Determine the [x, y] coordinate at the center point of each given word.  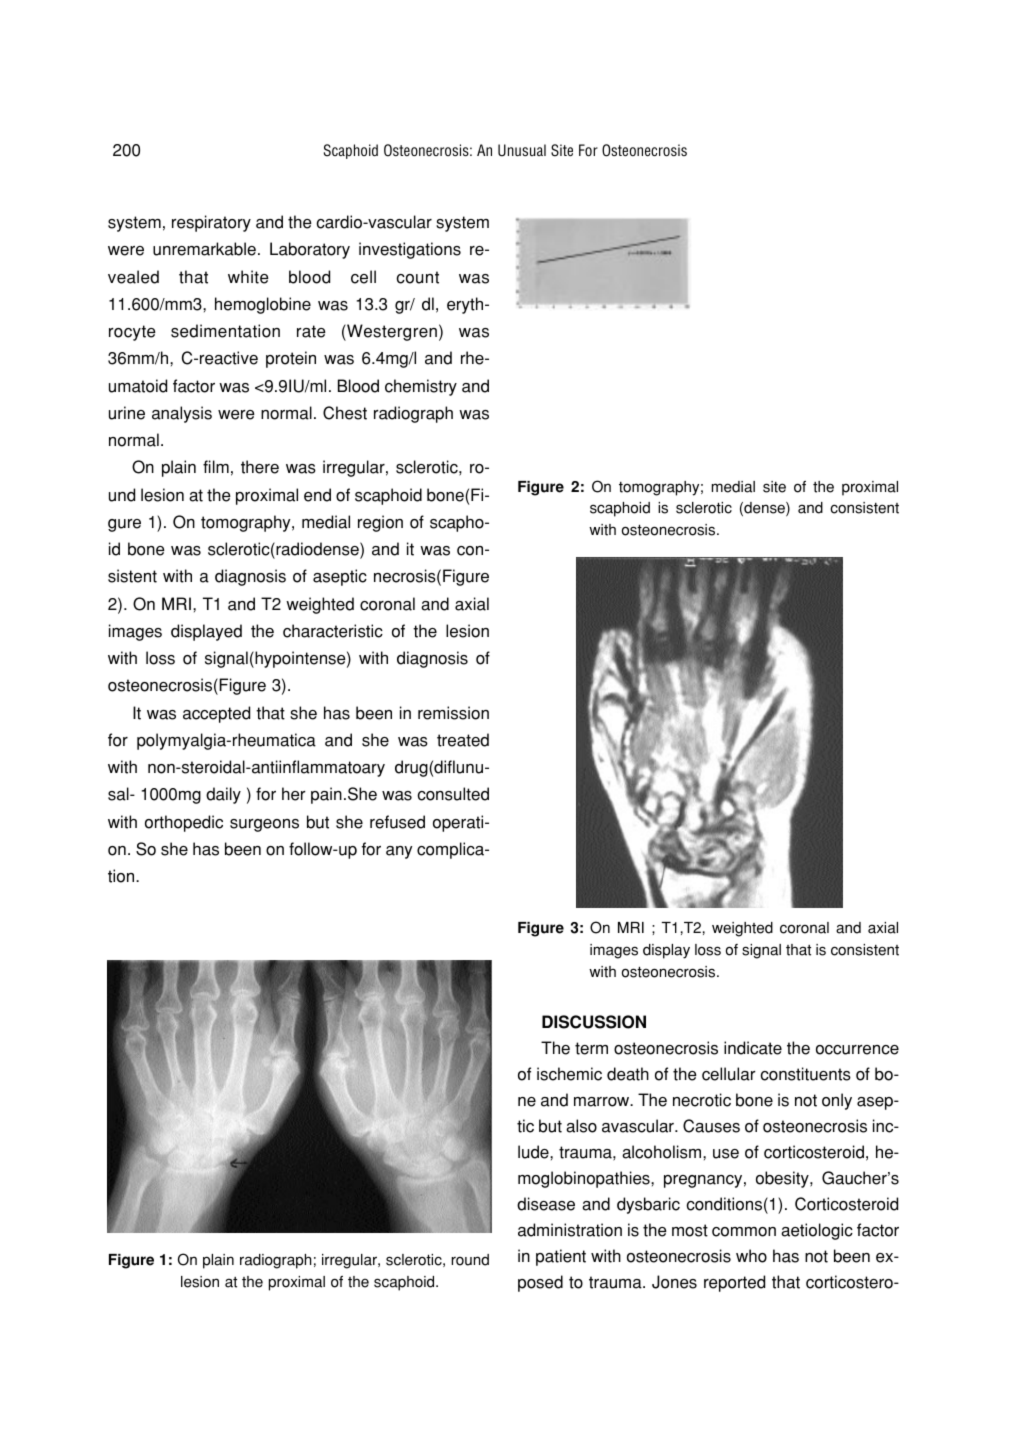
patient [561, 1257]
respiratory [211, 223]
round [470, 1260]
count [417, 277]
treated [463, 740]
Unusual [522, 150]
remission [453, 713]
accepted [216, 714]
